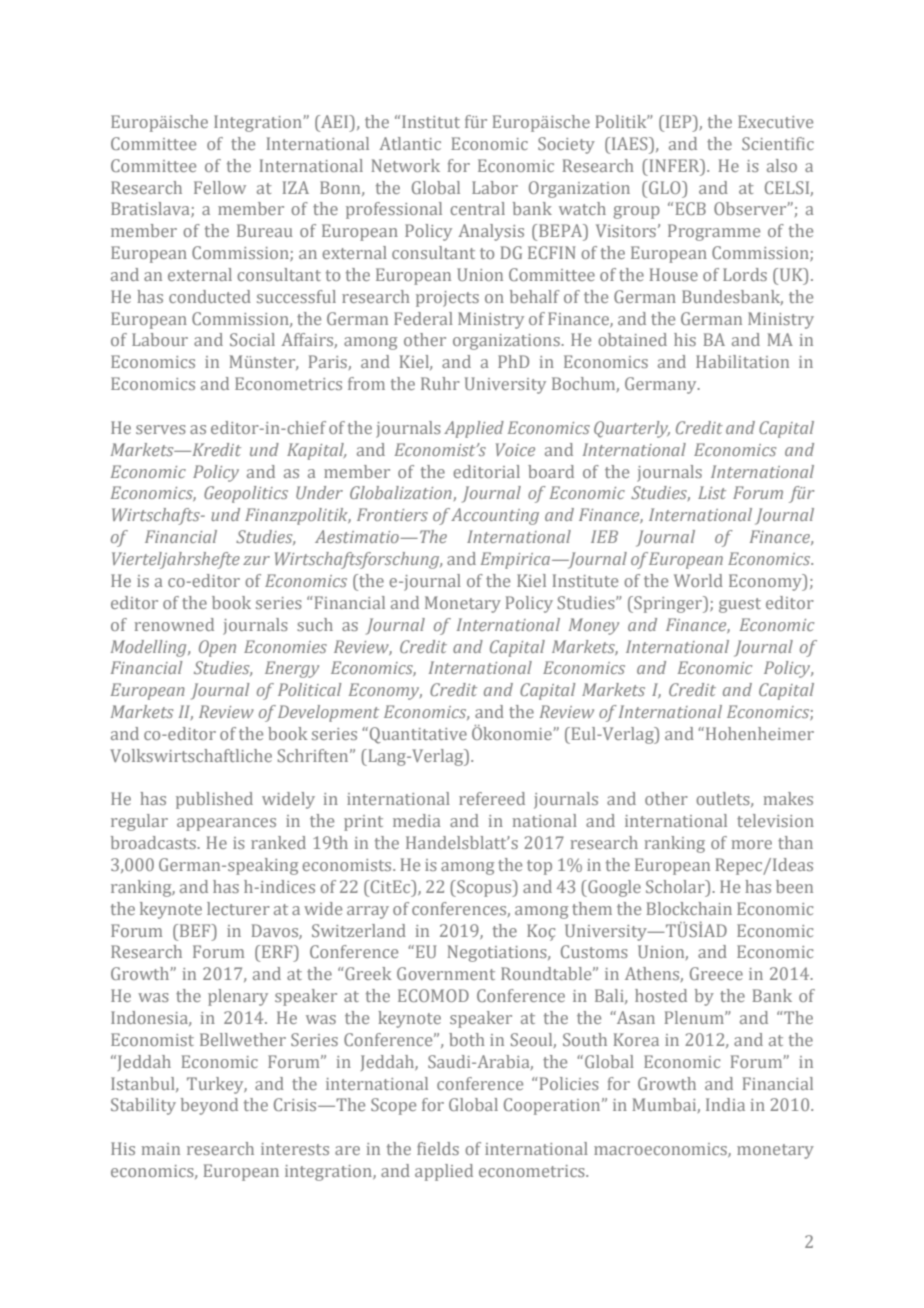  I want to click on fields, so click(438, 1148).
